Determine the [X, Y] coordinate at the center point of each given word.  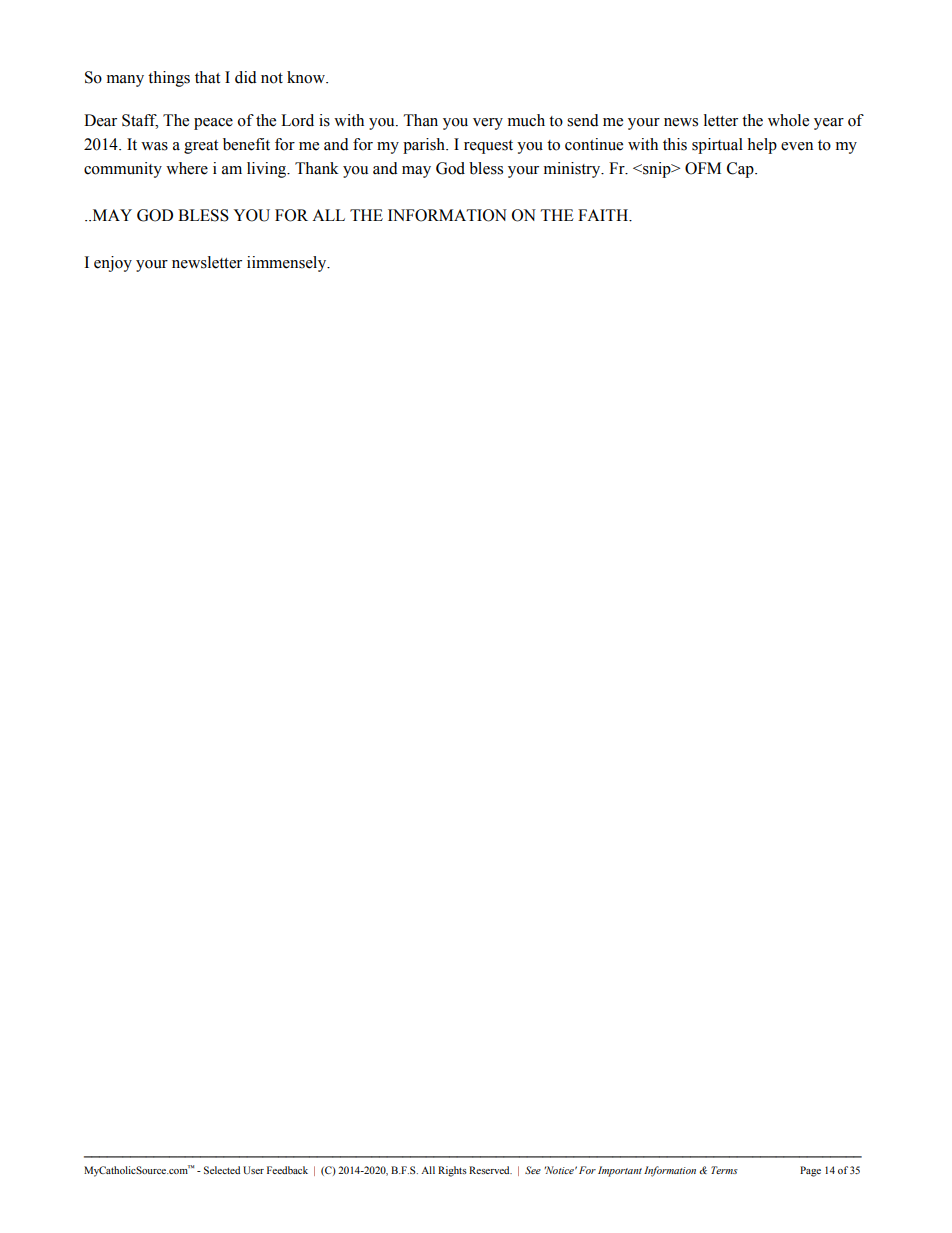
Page [810, 1171]
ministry [573, 170]
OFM [703, 168]
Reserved [490, 1170]
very [488, 124]
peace [213, 124]
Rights [452, 1171]
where [187, 168]
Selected [222, 1170]
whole [788, 120]
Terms [724, 1170]
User [253, 1170]
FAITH [604, 215]
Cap [741, 170]
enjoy [113, 264]
